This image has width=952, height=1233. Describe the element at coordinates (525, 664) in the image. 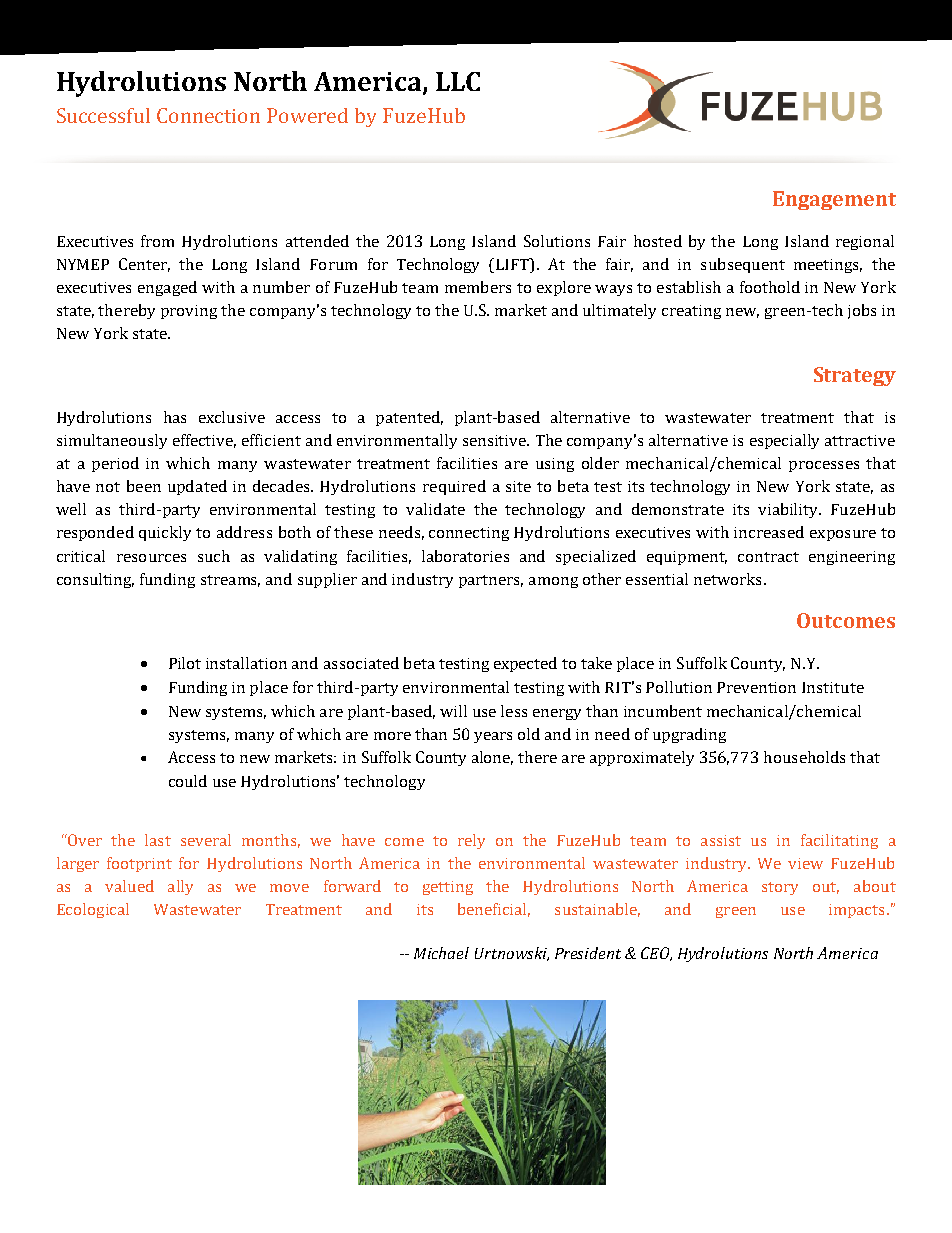

I see `expected` at that location.
